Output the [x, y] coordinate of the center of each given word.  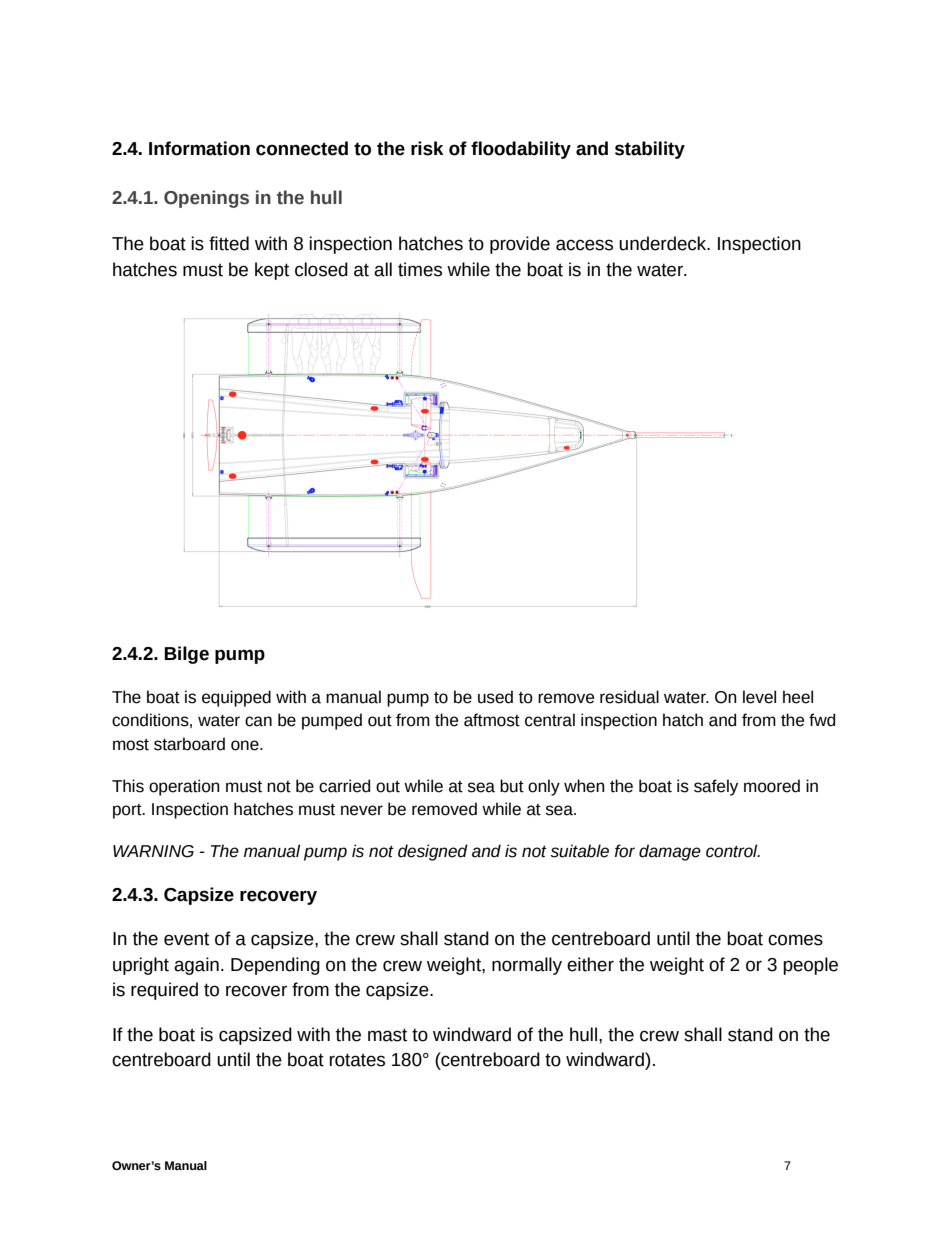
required [164, 991]
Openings [206, 199]
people [810, 966]
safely [716, 787]
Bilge [186, 655]
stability [650, 150]
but [512, 786]
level [759, 697]
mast [387, 1035]
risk [427, 148]
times [420, 269]
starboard [189, 744]
